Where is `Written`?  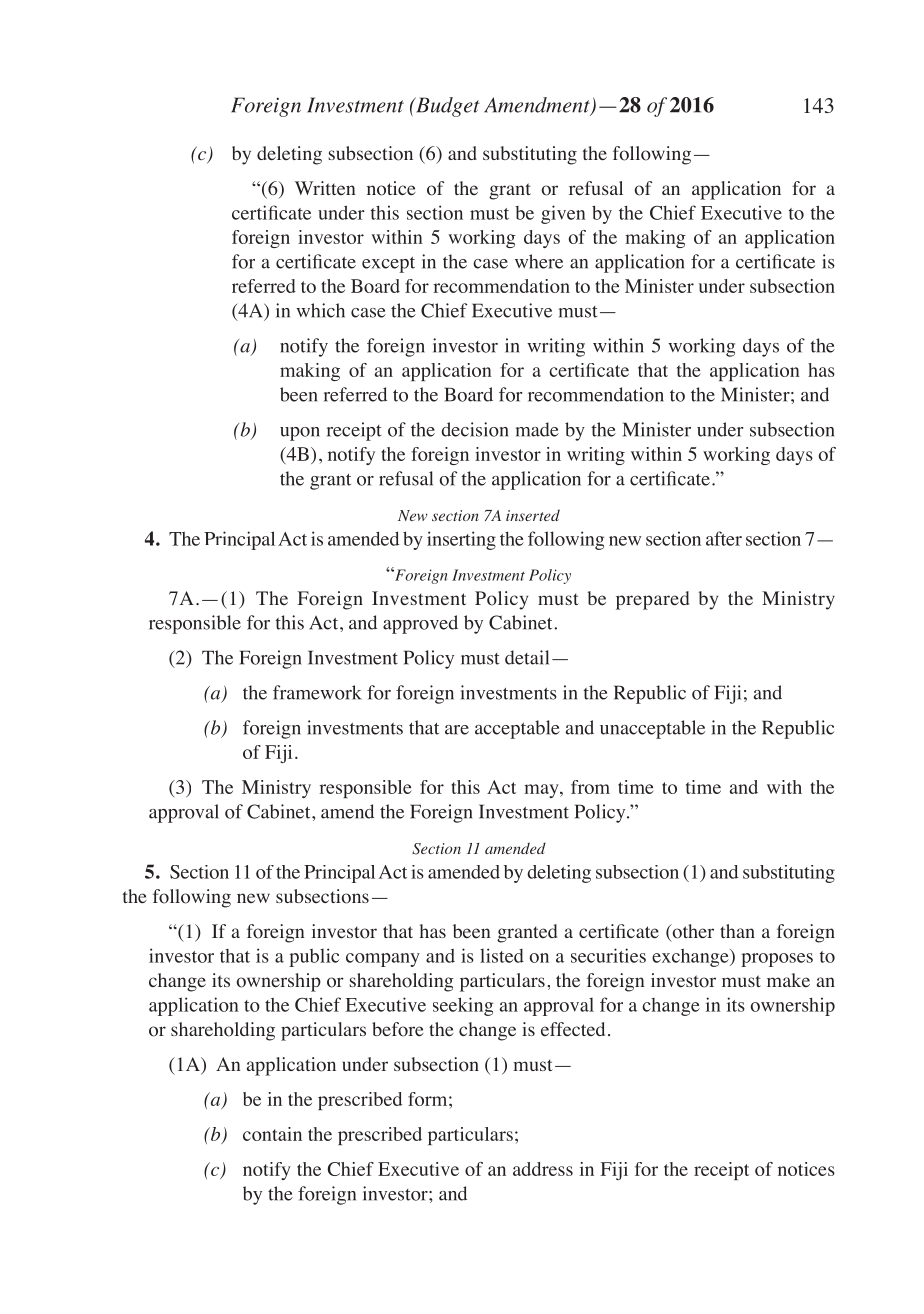 Written is located at coordinates (325, 188).
